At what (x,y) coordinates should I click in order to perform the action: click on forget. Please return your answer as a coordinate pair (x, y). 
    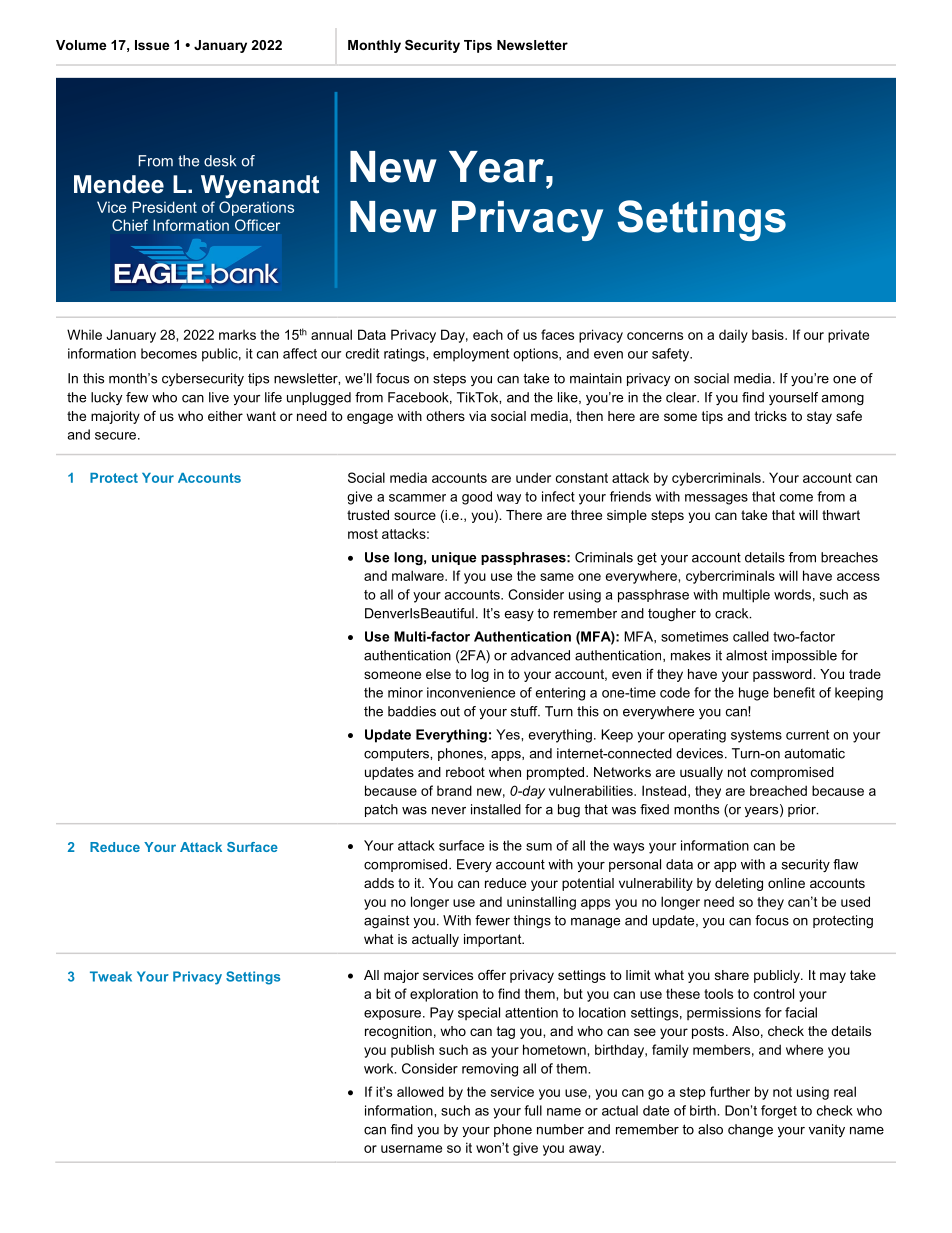
    Looking at the image, I should click on (779, 1112).
